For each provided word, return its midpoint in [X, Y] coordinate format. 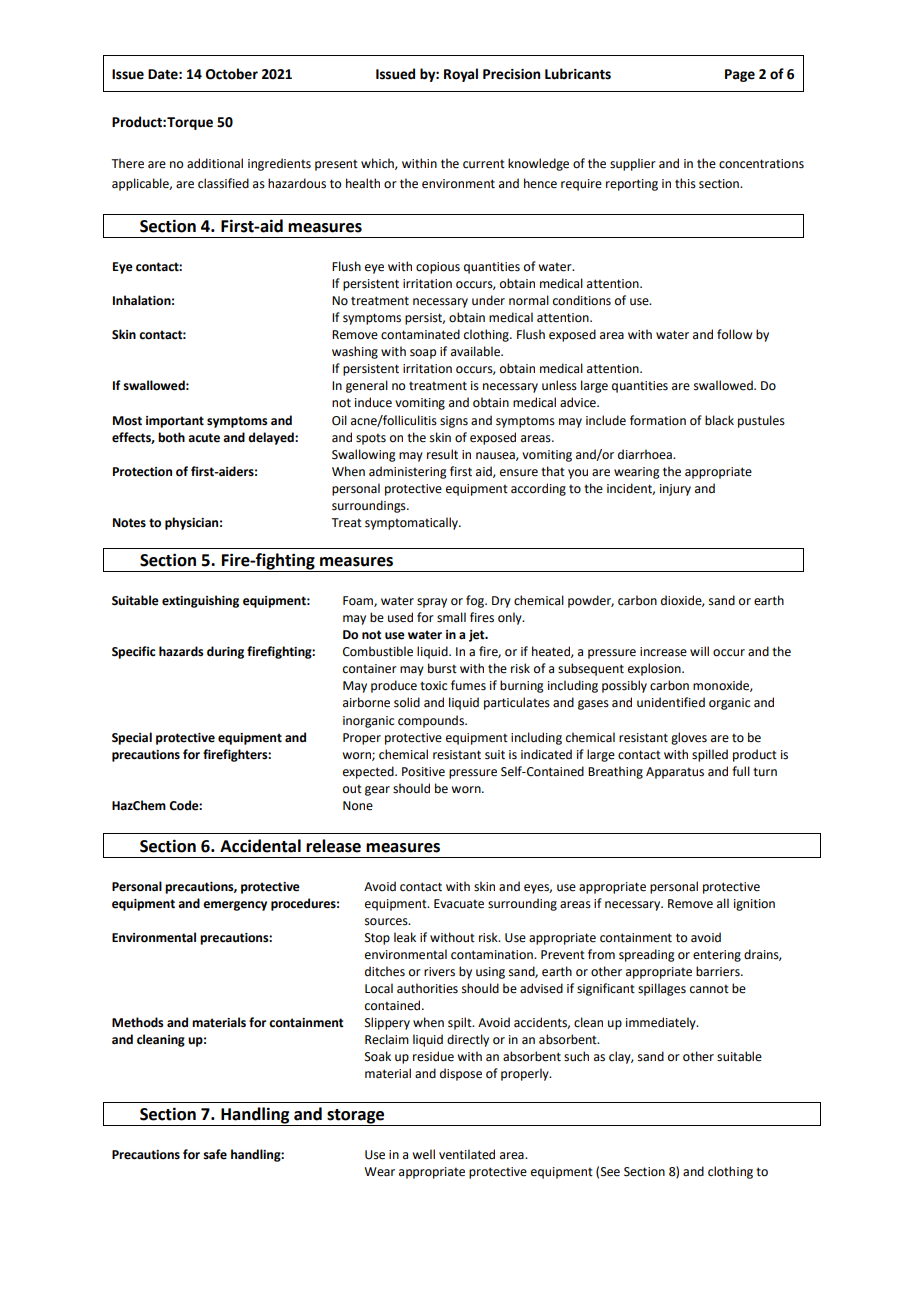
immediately [662, 1023]
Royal [461, 75]
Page [740, 75]
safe [215, 1154]
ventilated [467, 1154]
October [232, 74]
